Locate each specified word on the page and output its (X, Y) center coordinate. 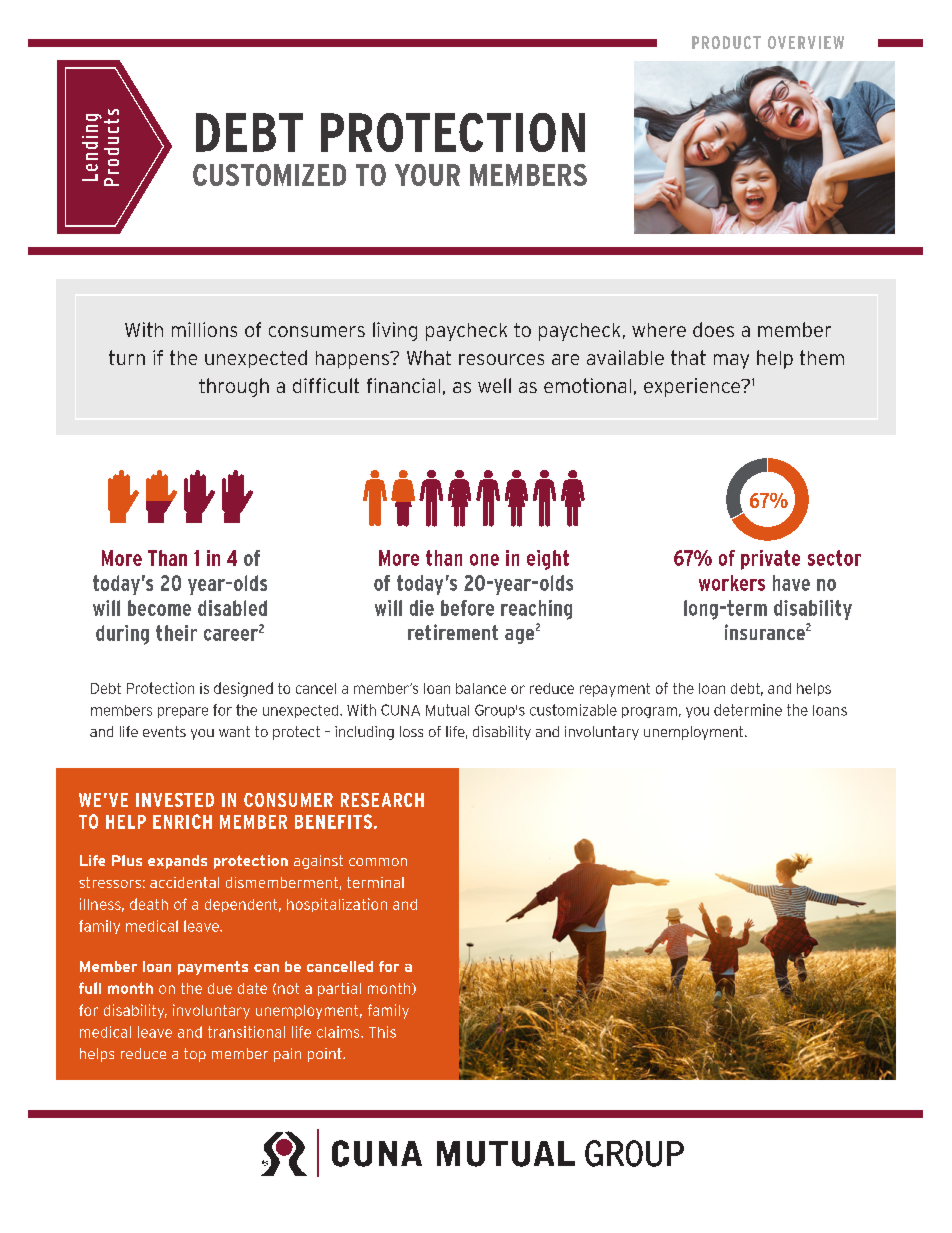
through (234, 387)
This (382, 1032)
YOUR (427, 175)
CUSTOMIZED (269, 175)
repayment (615, 690)
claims (339, 1032)
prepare (183, 712)
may (731, 361)
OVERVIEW (806, 42)
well (494, 385)
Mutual (447, 710)
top (195, 1055)
